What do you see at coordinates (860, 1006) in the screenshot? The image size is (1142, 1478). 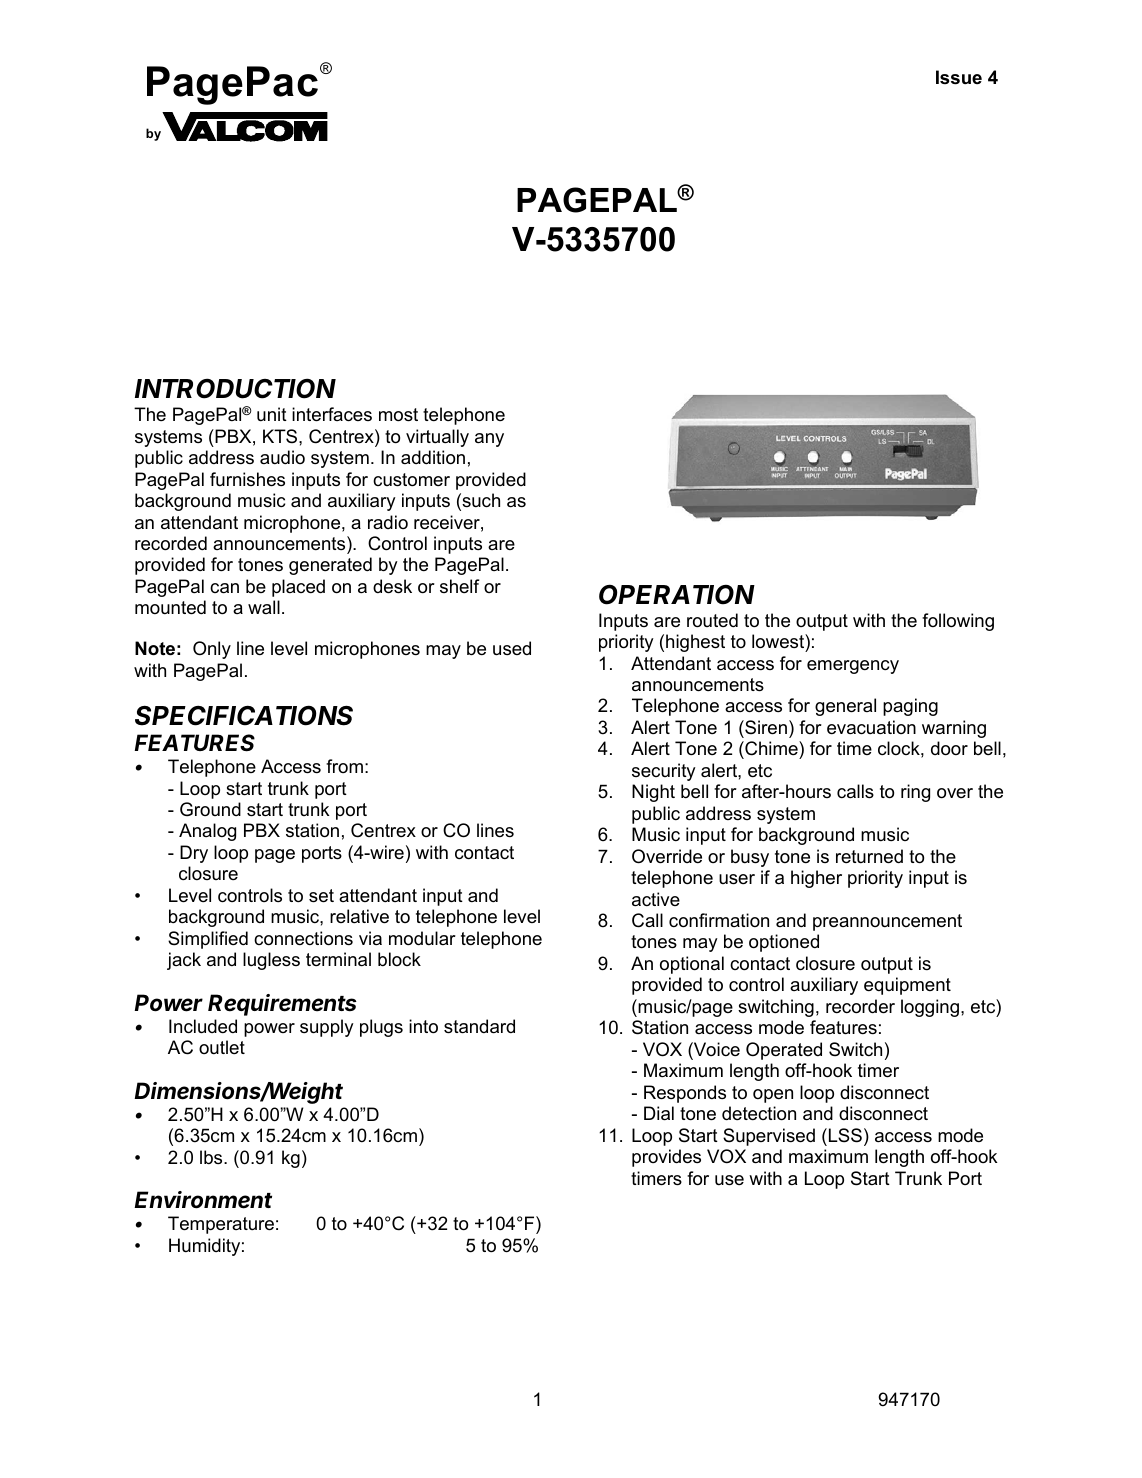 I see `recorder` at bounding box center [860, 1006].
